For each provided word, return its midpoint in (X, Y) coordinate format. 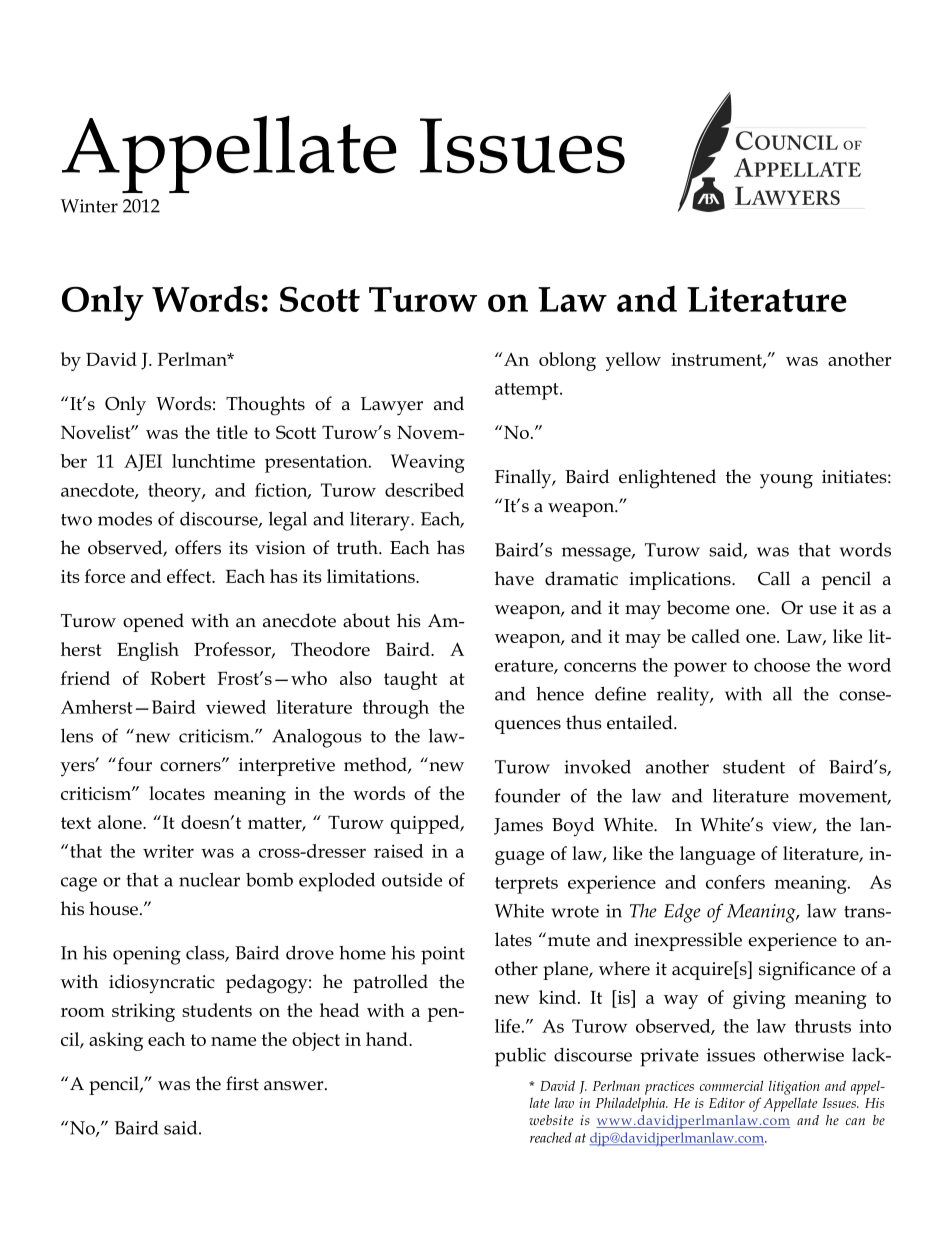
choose (782, 665)
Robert (178, 678)
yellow (633, 361)
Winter (89, 206)
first (242, 1083)
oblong (567, 361)
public (520, 1057)
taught (411, 680)
